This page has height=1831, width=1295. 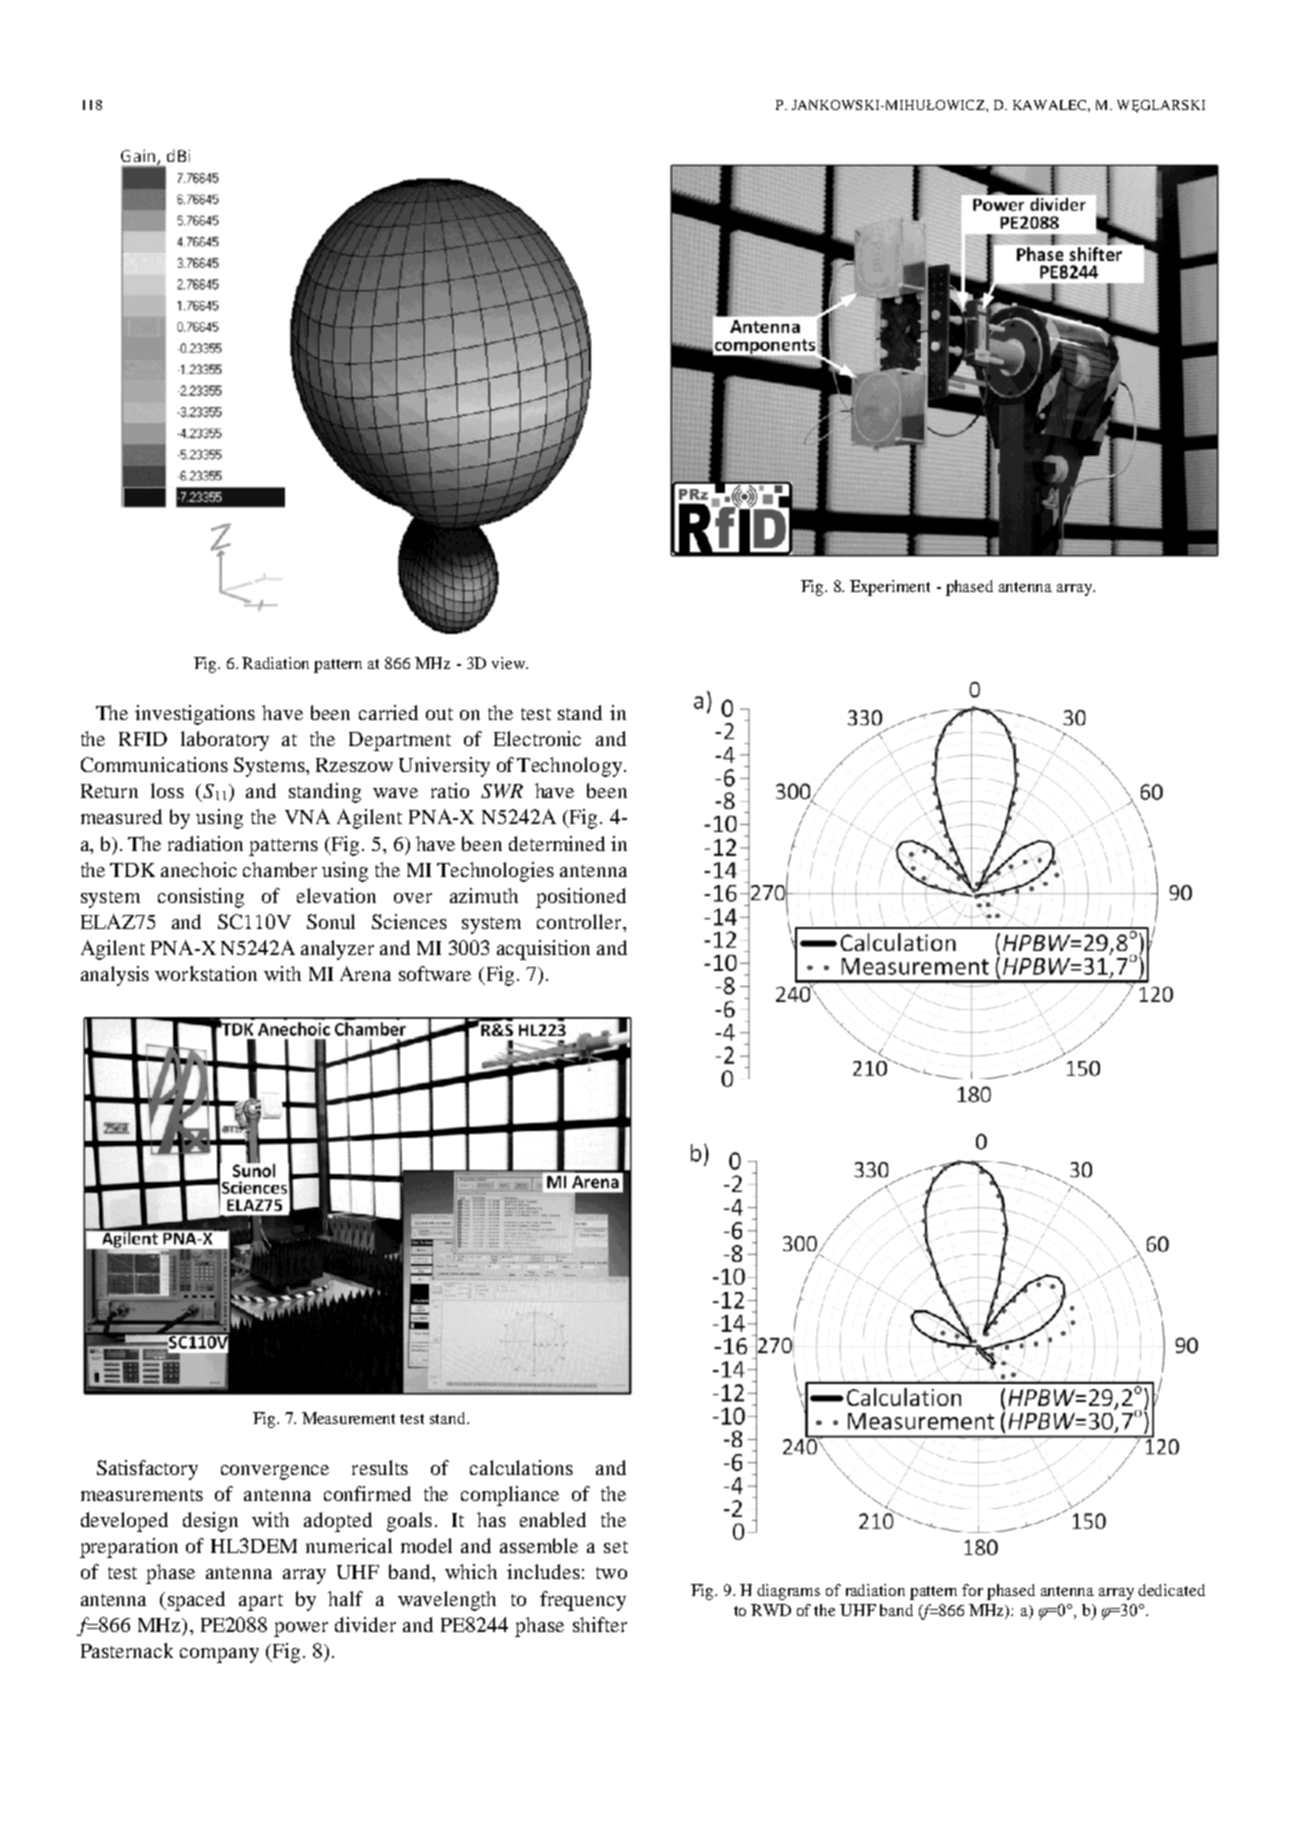 What do you see at coordinates (890, 588) in the page?
I see `Experiment` at bounding box center [890, 588].
